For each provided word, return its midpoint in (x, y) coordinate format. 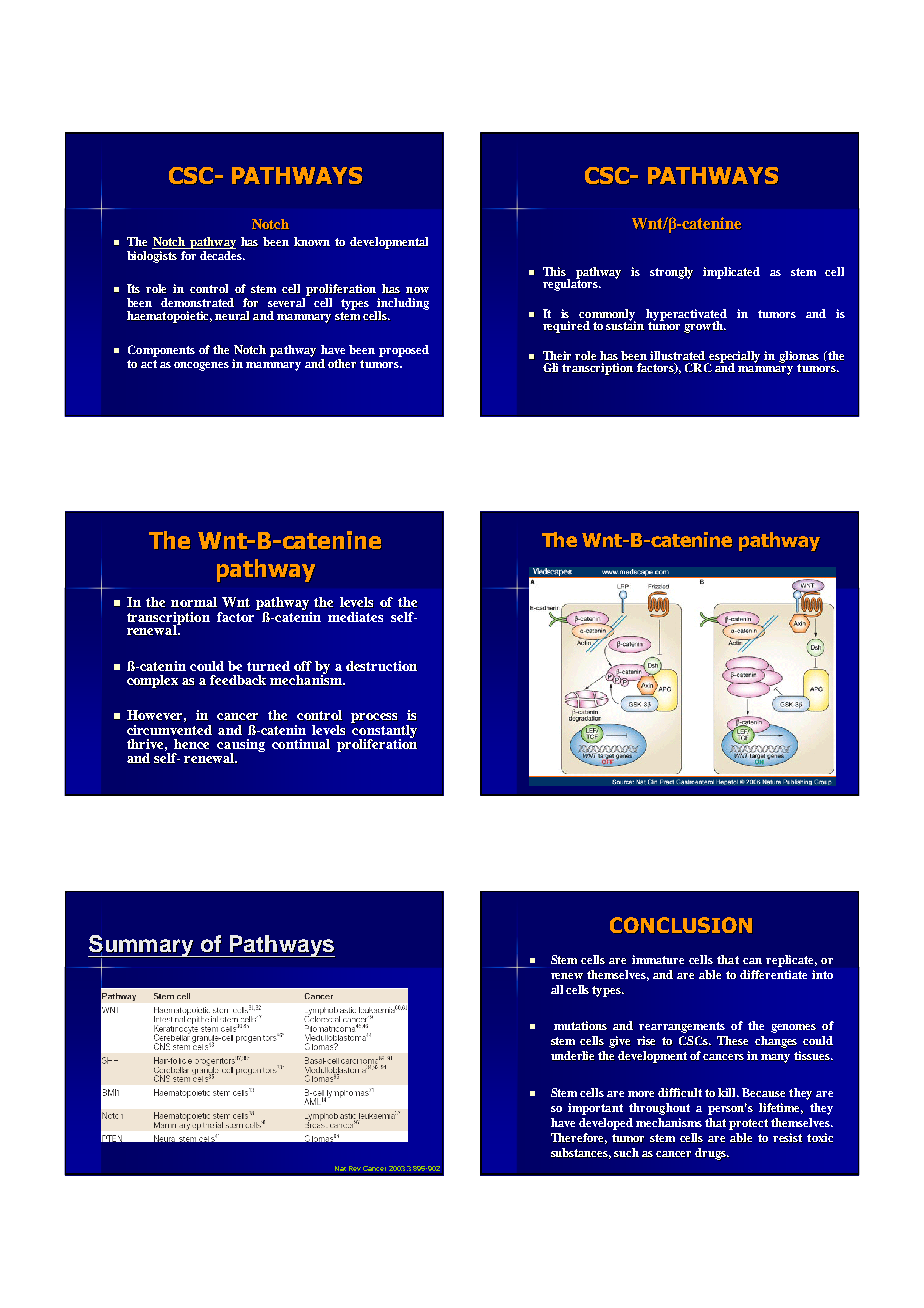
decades (222, 255)
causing (241, 747)
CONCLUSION (681, 925)
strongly (671, 273)
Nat (340, 1168)
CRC (698, 367)
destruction (382, 666)
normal (194, 602)
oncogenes (201, 366)
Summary (142, 947)
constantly (385, 732)
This (554, 271)
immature (658, 959)
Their (559, 355)
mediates (355, 617)
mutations (580, 1025)
